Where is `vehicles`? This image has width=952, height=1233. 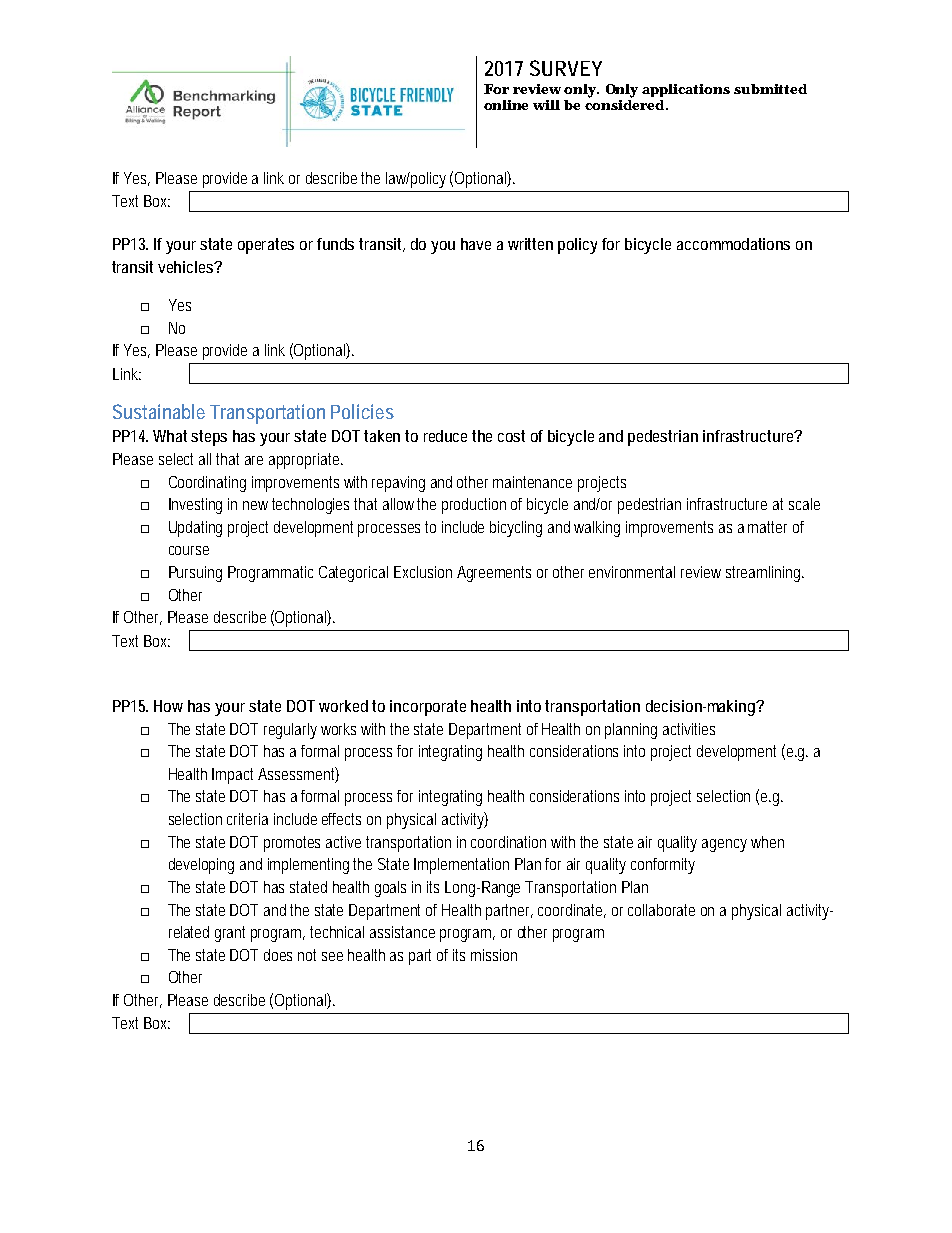 vehicles is located at coordinates (187, 267).
